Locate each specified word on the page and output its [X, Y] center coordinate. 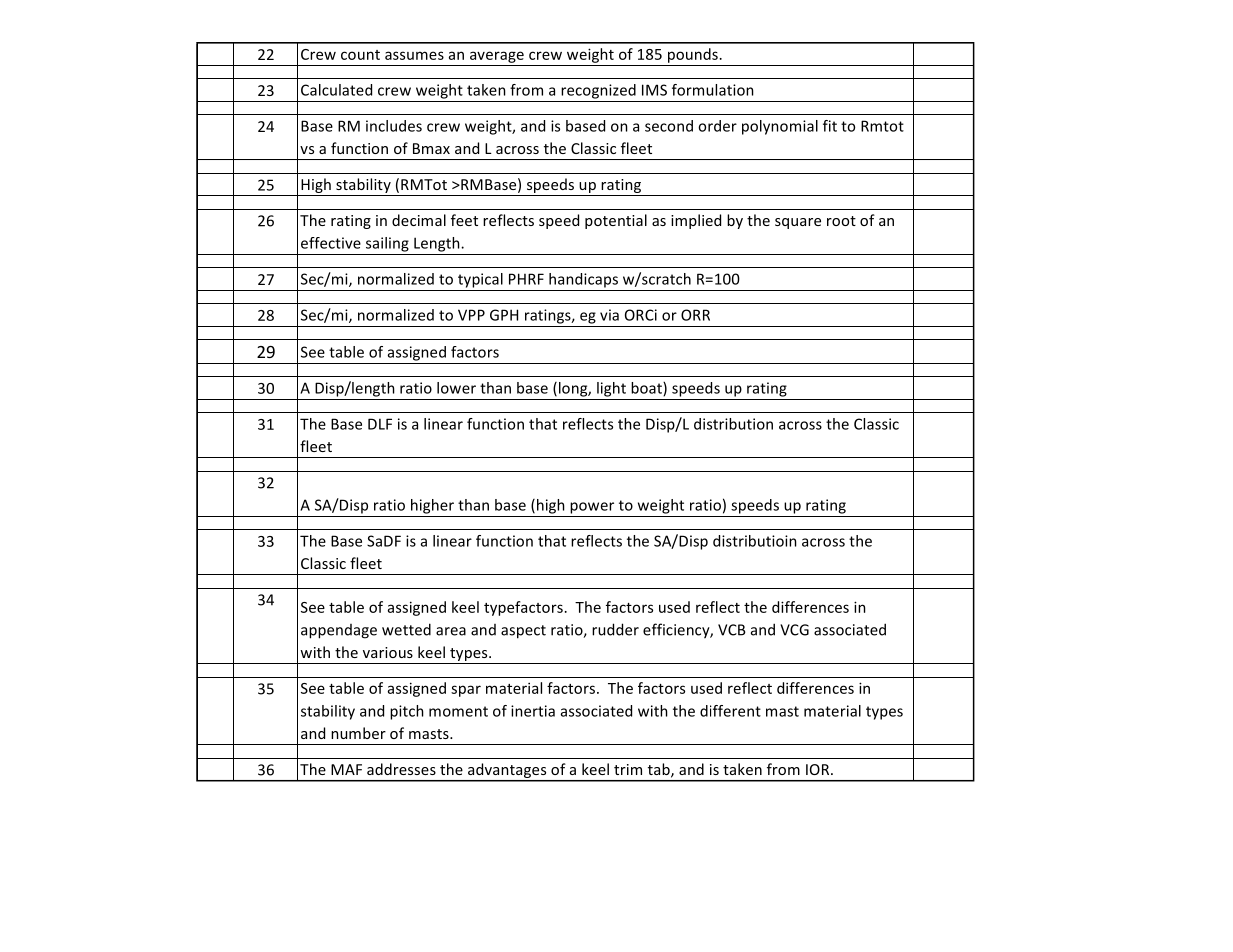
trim [628, 769]
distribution [733, 424]
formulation [713, 90]
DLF [380, 424]
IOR [819, 769]
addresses [401, 769]
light [611, 389]
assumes [414, 55]
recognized [598, 91]
